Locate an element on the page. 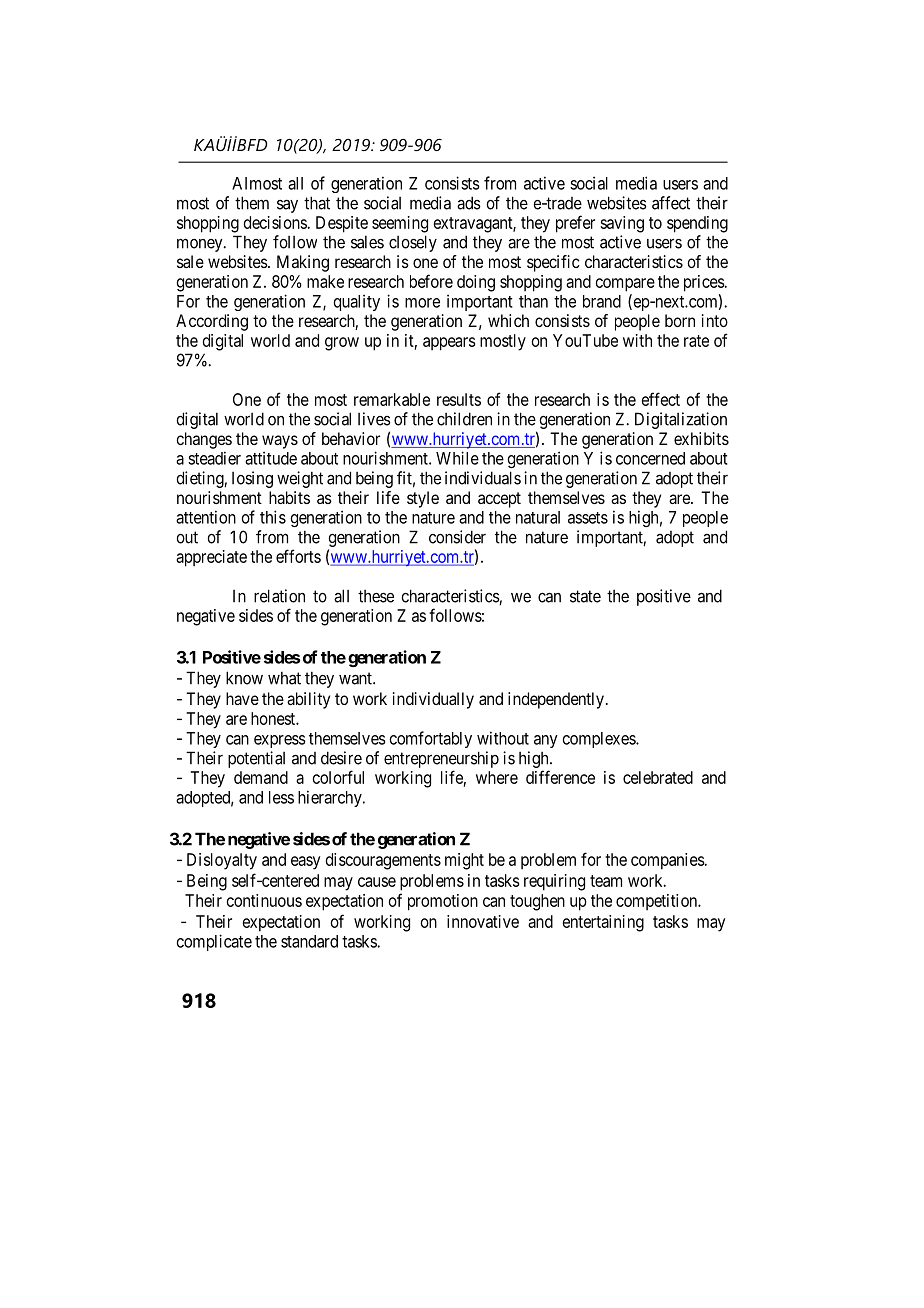 This page has width=924, height=1308. continuous is located at coordinates (264, 900).
